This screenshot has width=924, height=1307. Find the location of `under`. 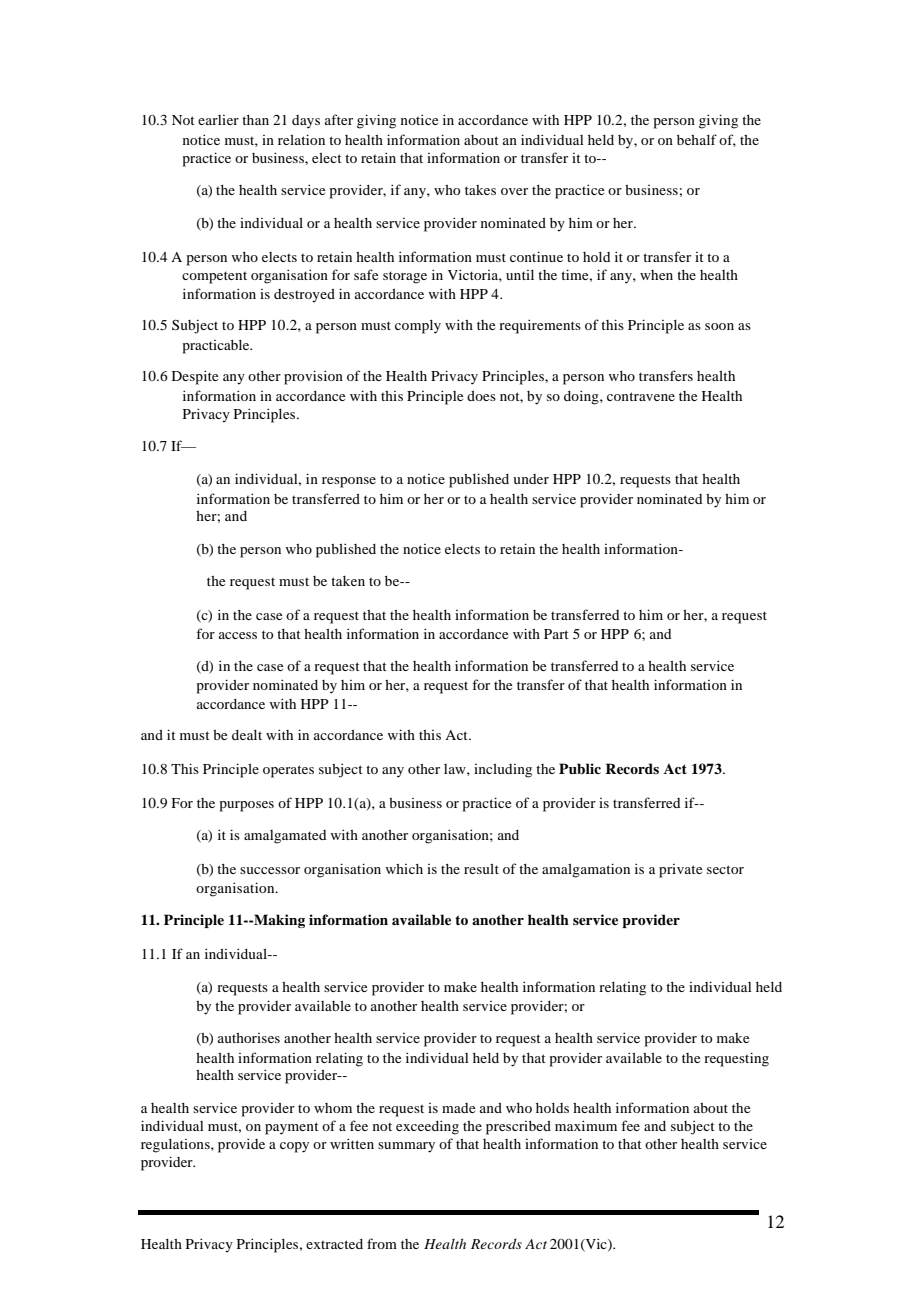

under is located at coordinates (531, 479).
